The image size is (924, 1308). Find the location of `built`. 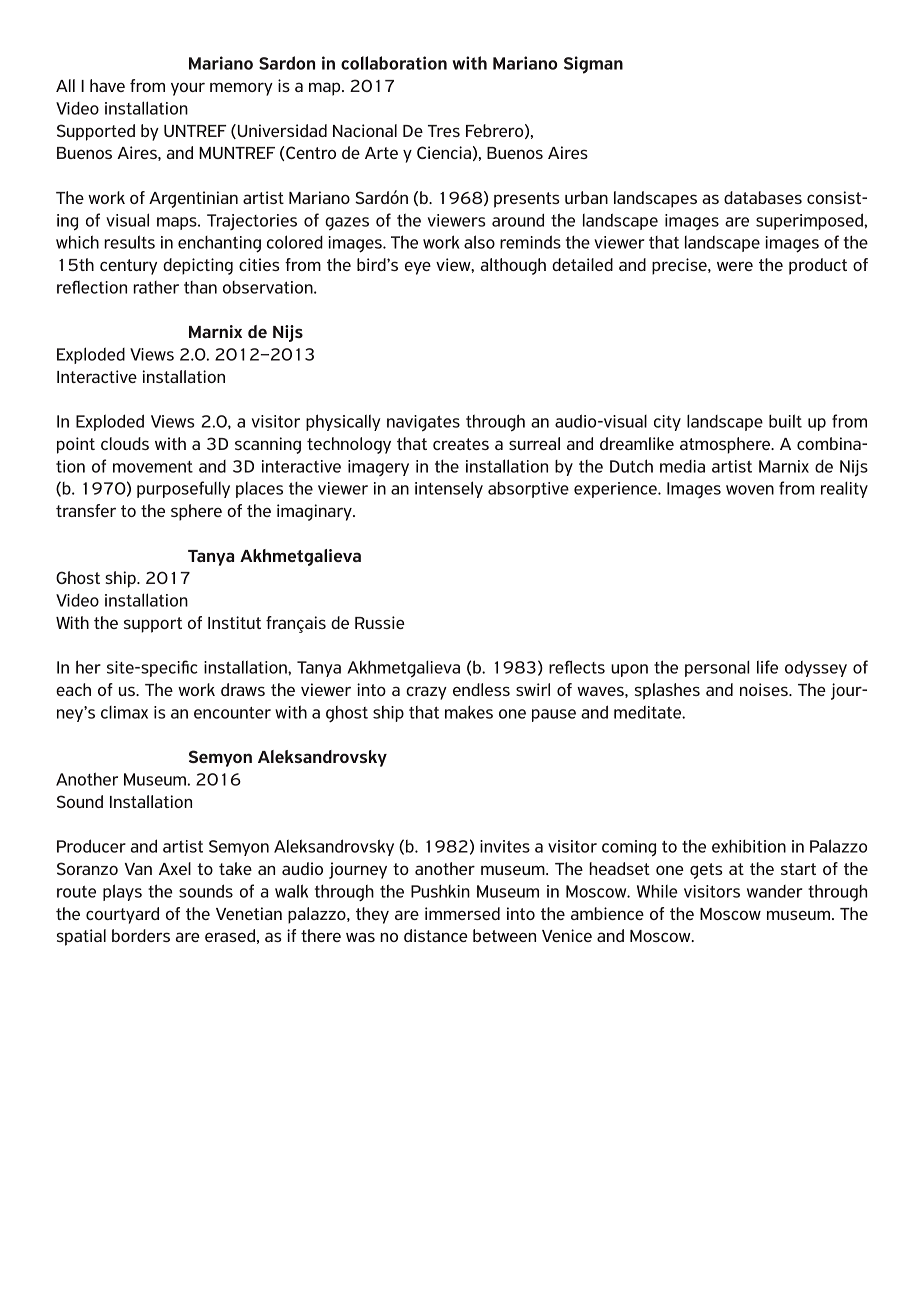

built is located at coordinates (785, 421).
